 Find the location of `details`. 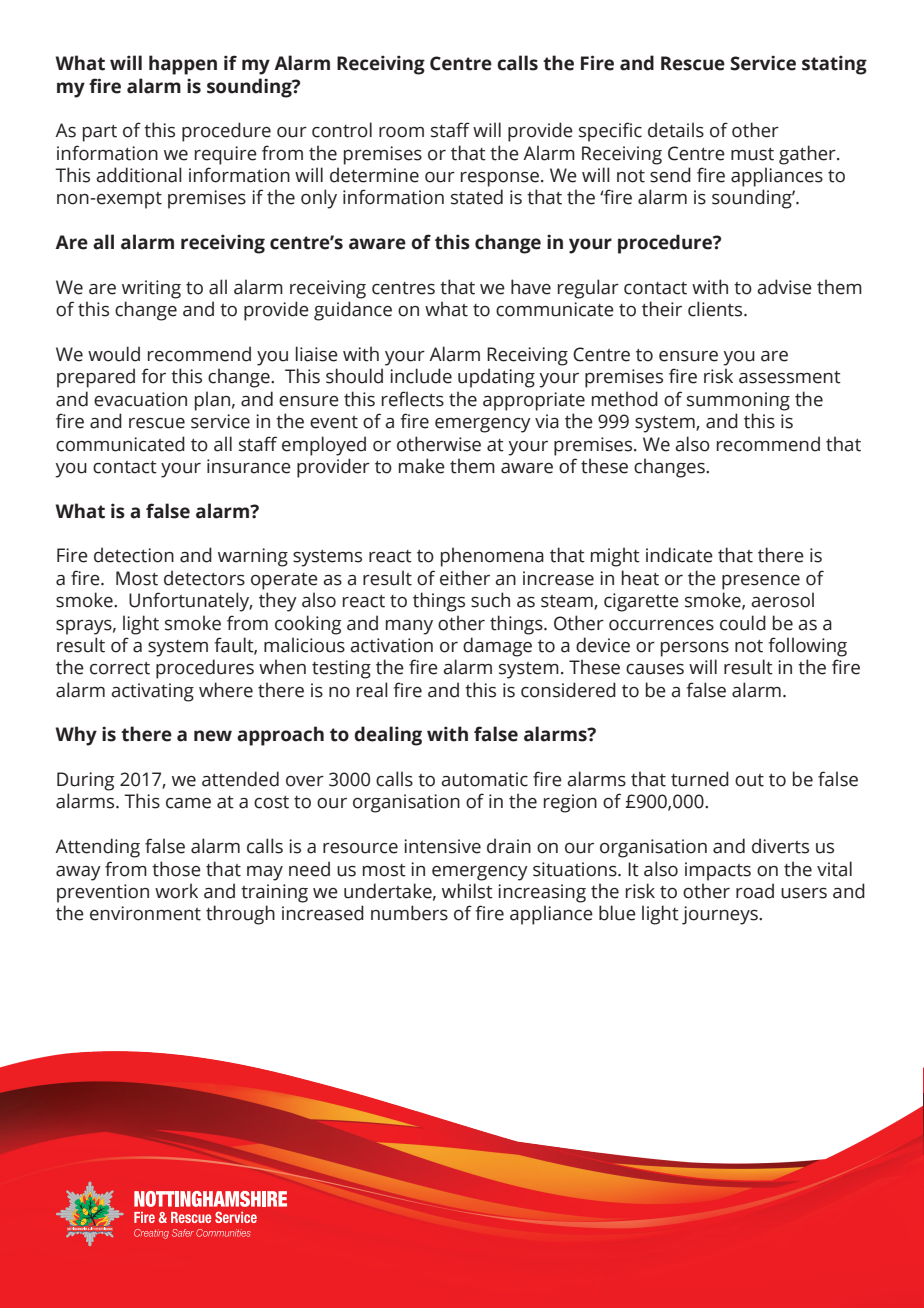

details is located at coordinates (676, 130).
